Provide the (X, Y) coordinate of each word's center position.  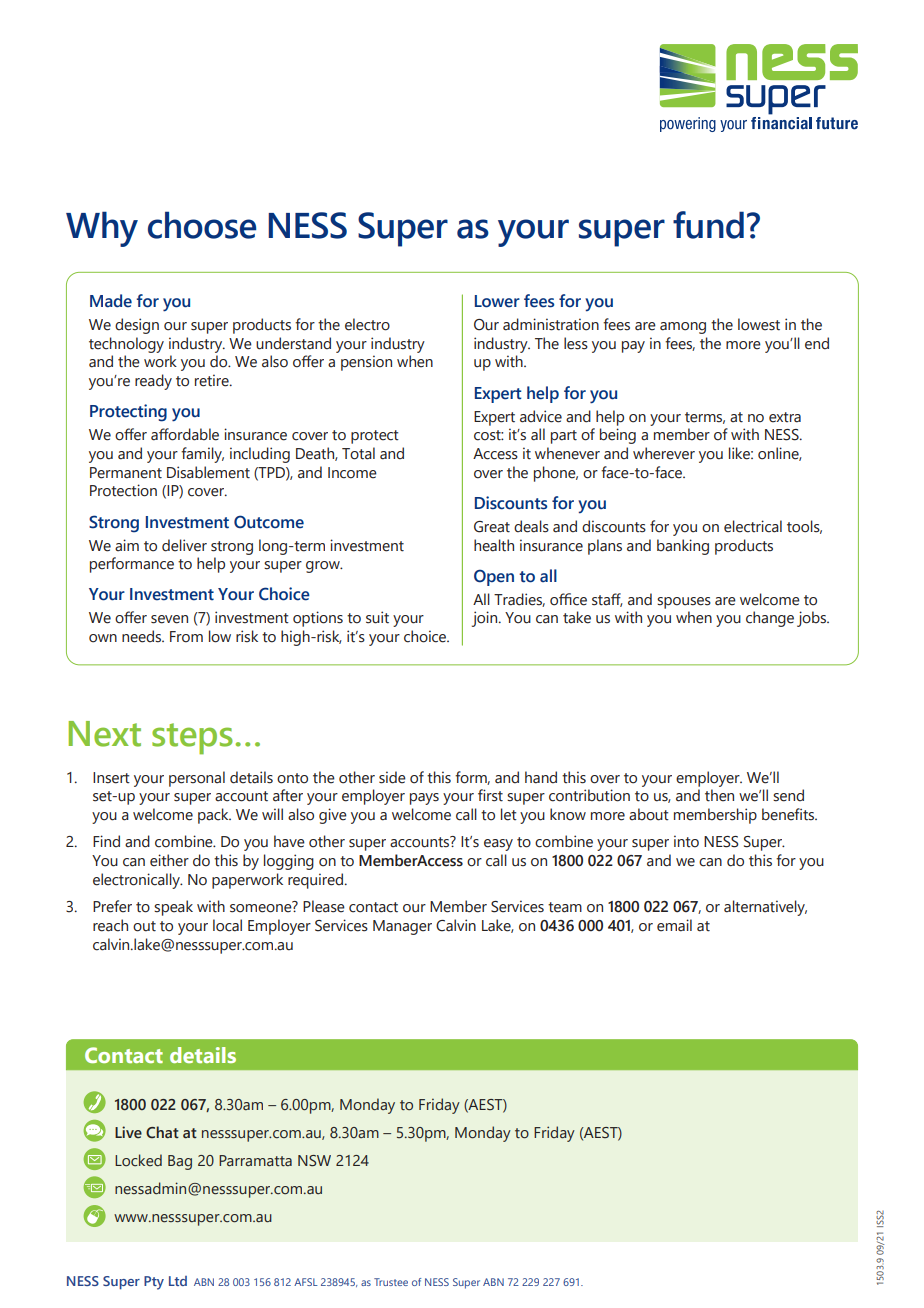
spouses (684, 603)
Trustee (391, 1282)
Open (494, 577)
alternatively (765, 908)
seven (169, 619)
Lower (497, 301)
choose (202, 225)
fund (708, 225)
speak (173, 908)
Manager (402, 927)
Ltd (178, 1281)
